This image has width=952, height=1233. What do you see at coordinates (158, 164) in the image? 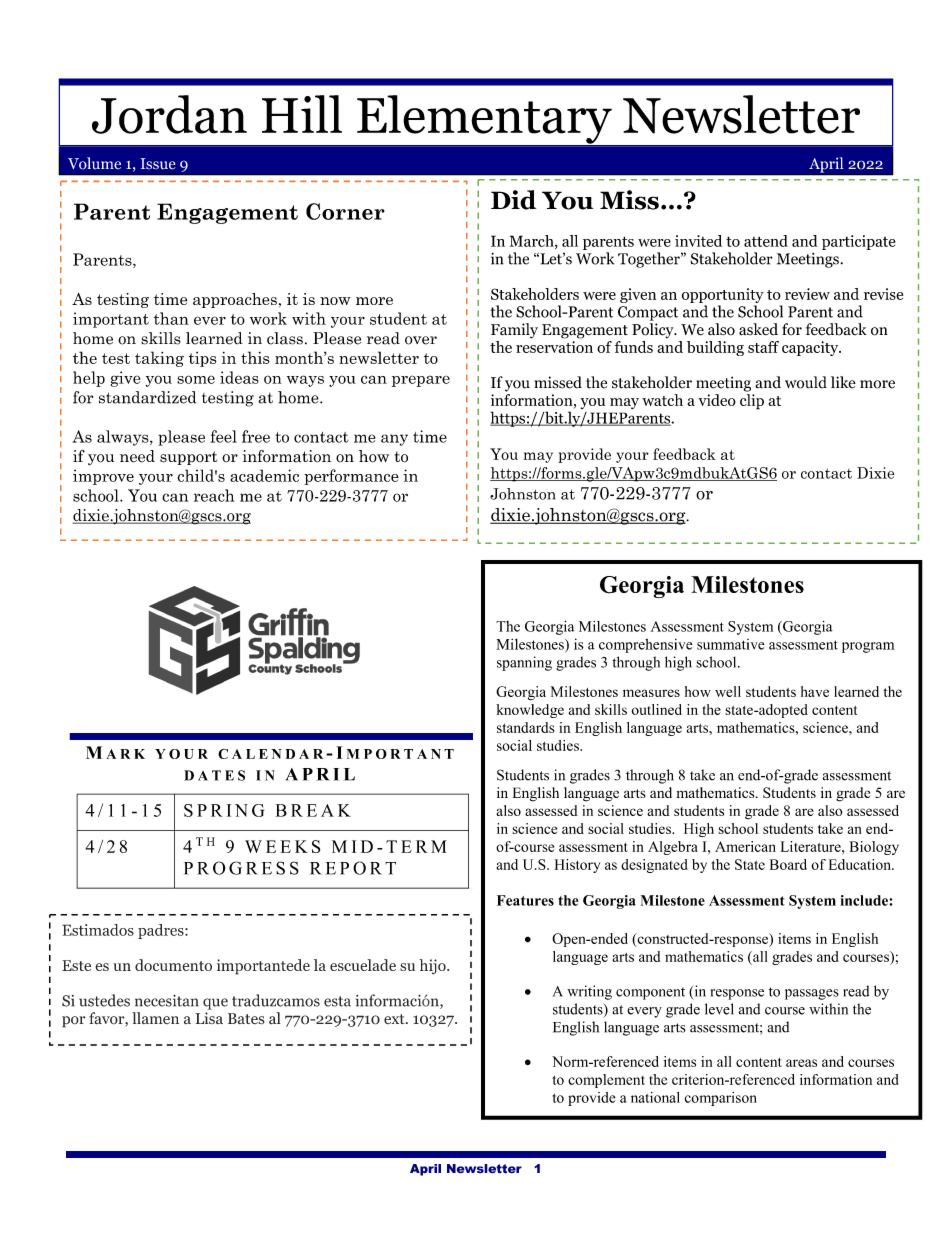
I see `Issue` at bounding box center [158, 164].
